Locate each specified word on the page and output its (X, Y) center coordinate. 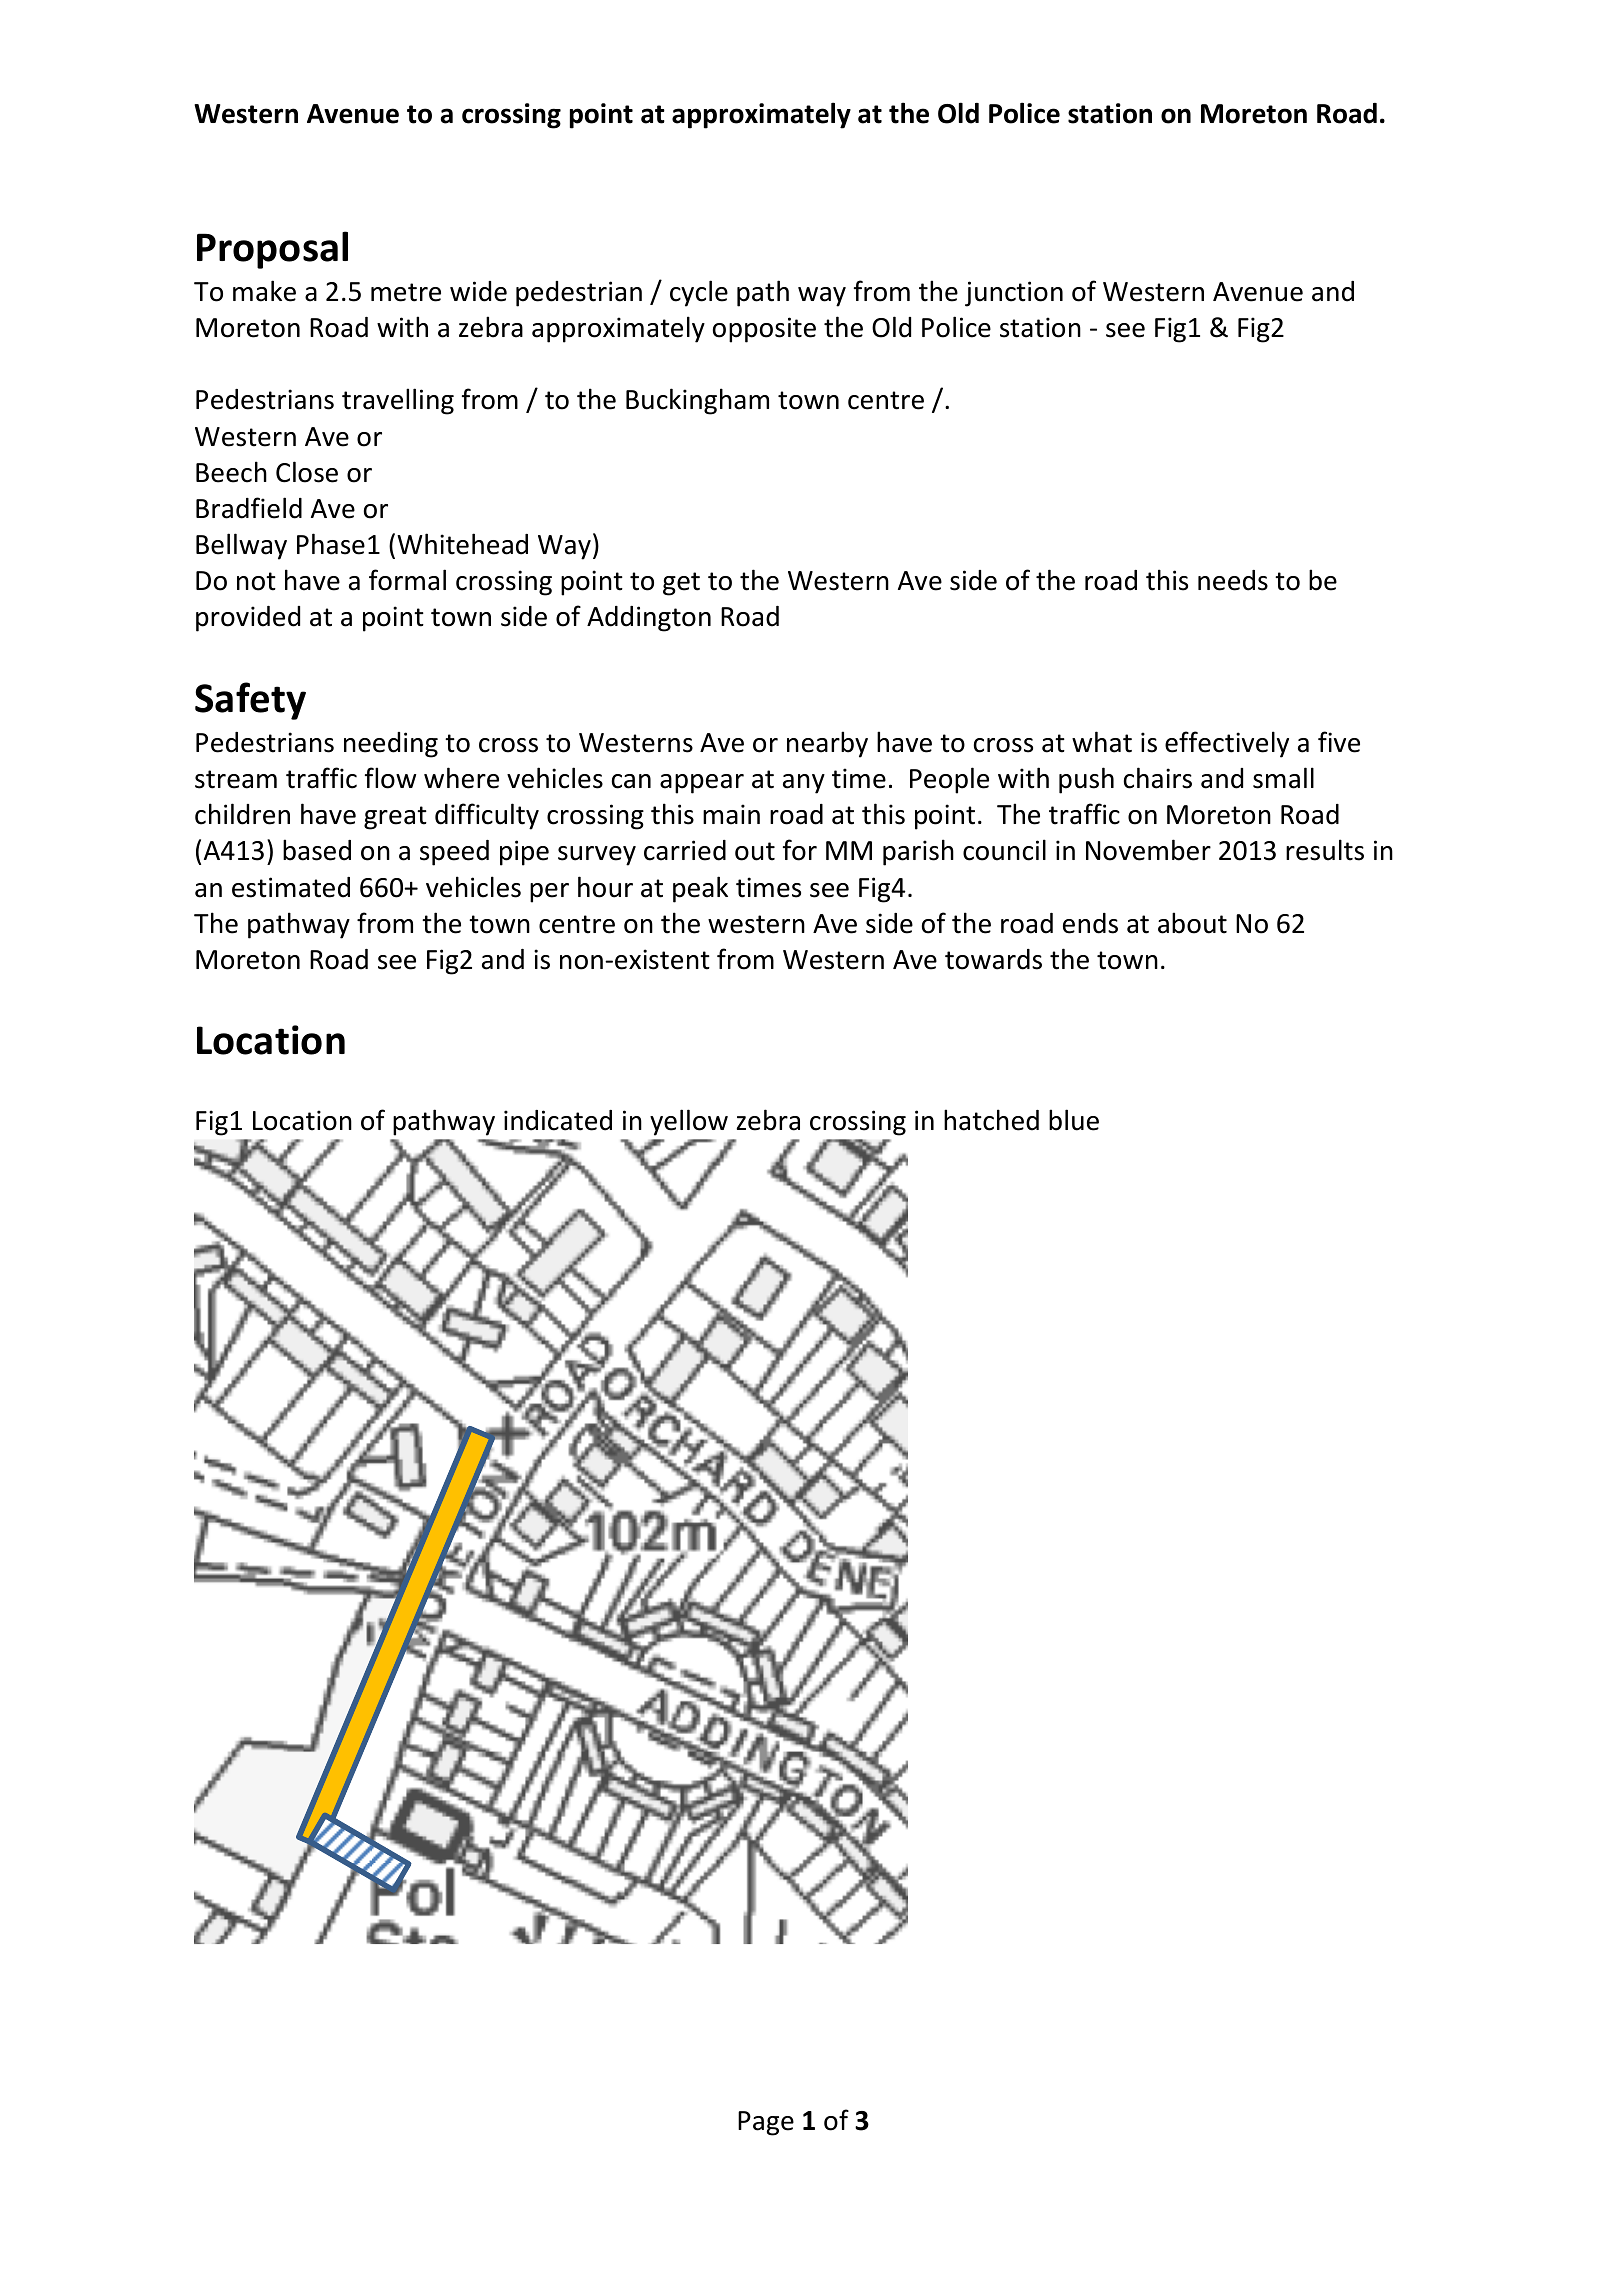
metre (406, 292)
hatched (991, 1120)
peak (700, 889)
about (1192, 923)
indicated (558, 1120)
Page (766, 2123)
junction (1014, 294)
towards (993, 959)
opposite (764, 330)
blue (1074, 1120)
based (317, 850)
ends (1090, 923)
